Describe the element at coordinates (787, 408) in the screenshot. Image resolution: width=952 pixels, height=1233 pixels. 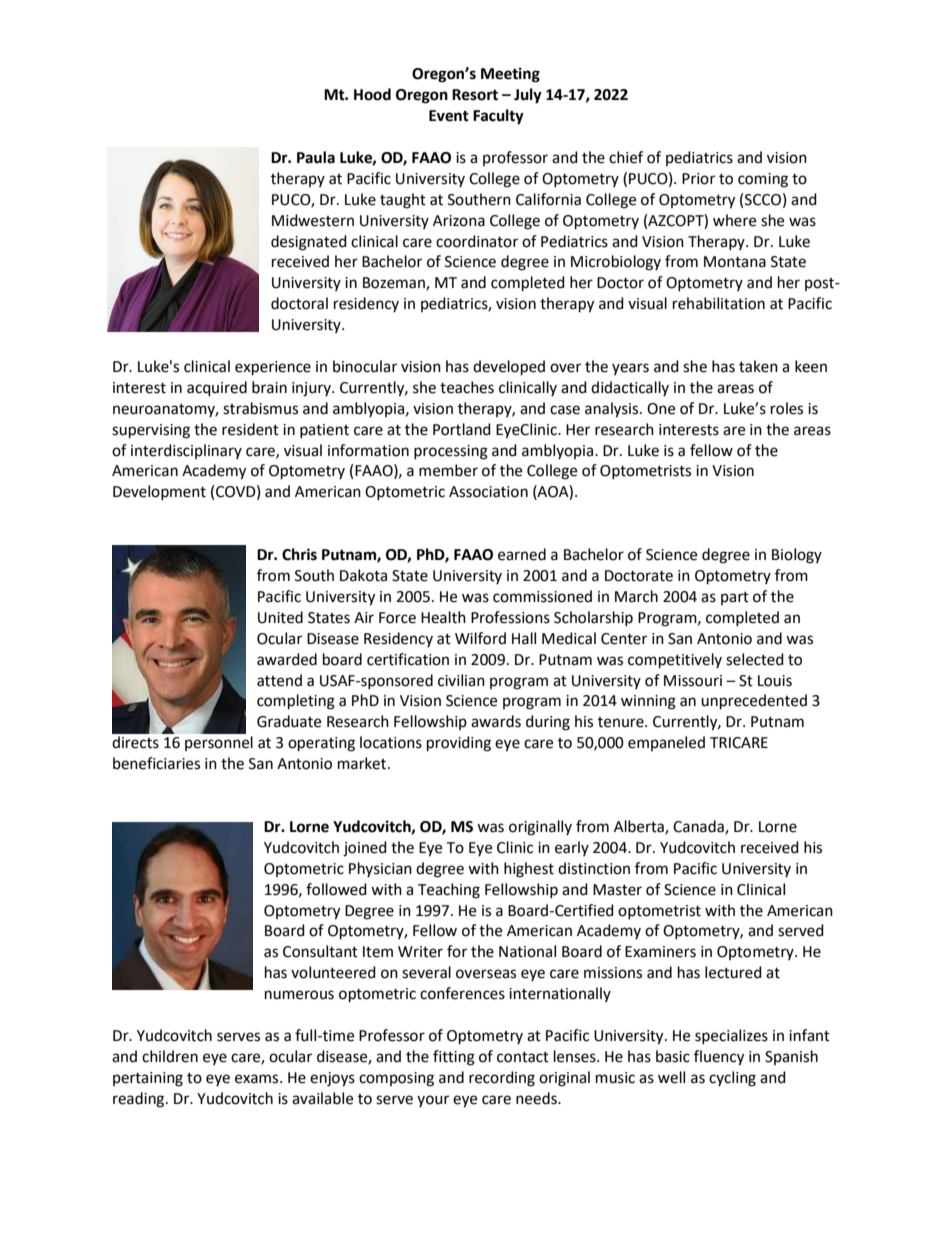
I see `roles` at that location.
